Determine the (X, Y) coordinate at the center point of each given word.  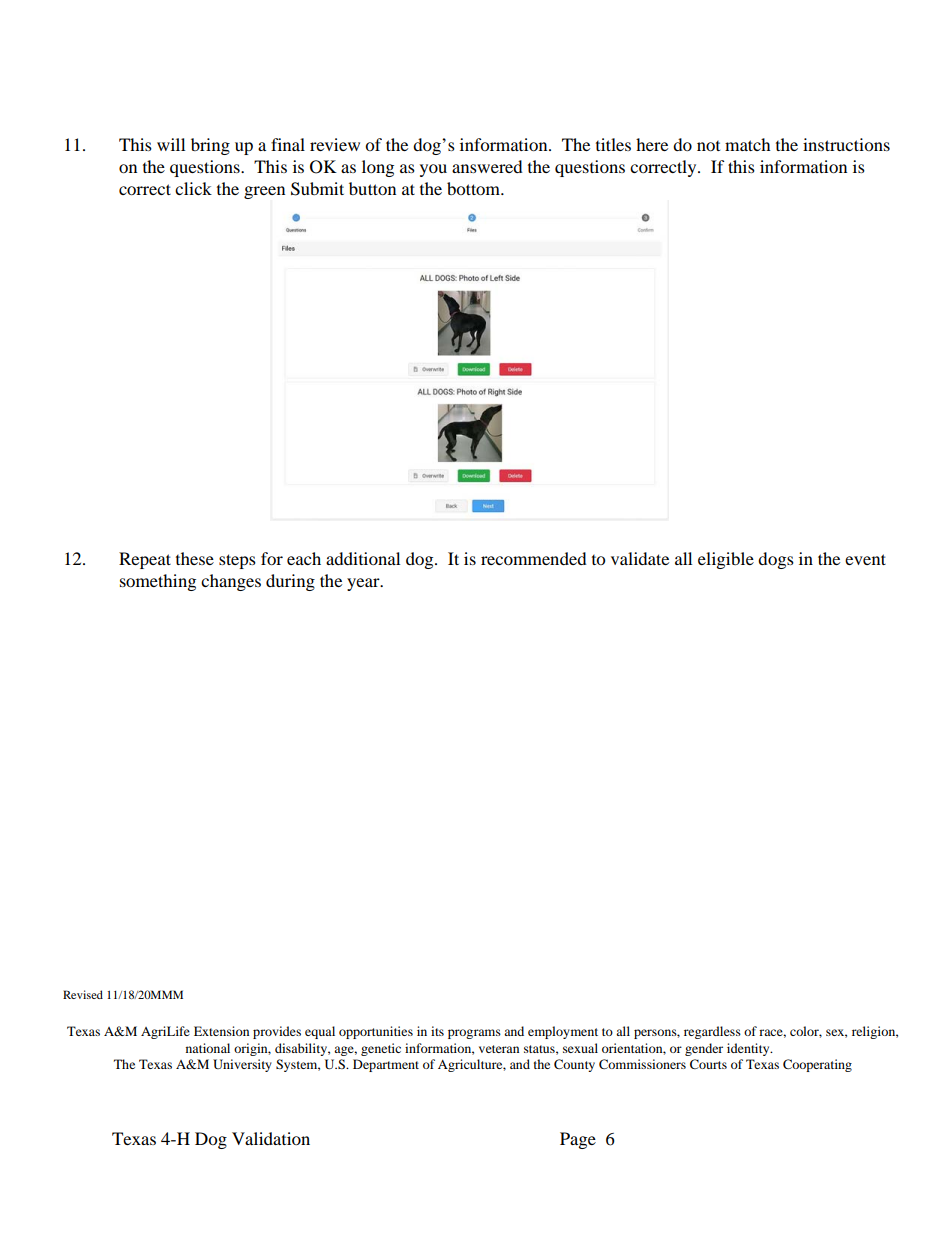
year (364, 584)
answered (487, 166)
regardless (712, 1032)
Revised (83, 994)
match (748, 144)
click (193, 188)
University (242, 1065)
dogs (776, 560)
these (195, 558)
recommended (534, 558)
